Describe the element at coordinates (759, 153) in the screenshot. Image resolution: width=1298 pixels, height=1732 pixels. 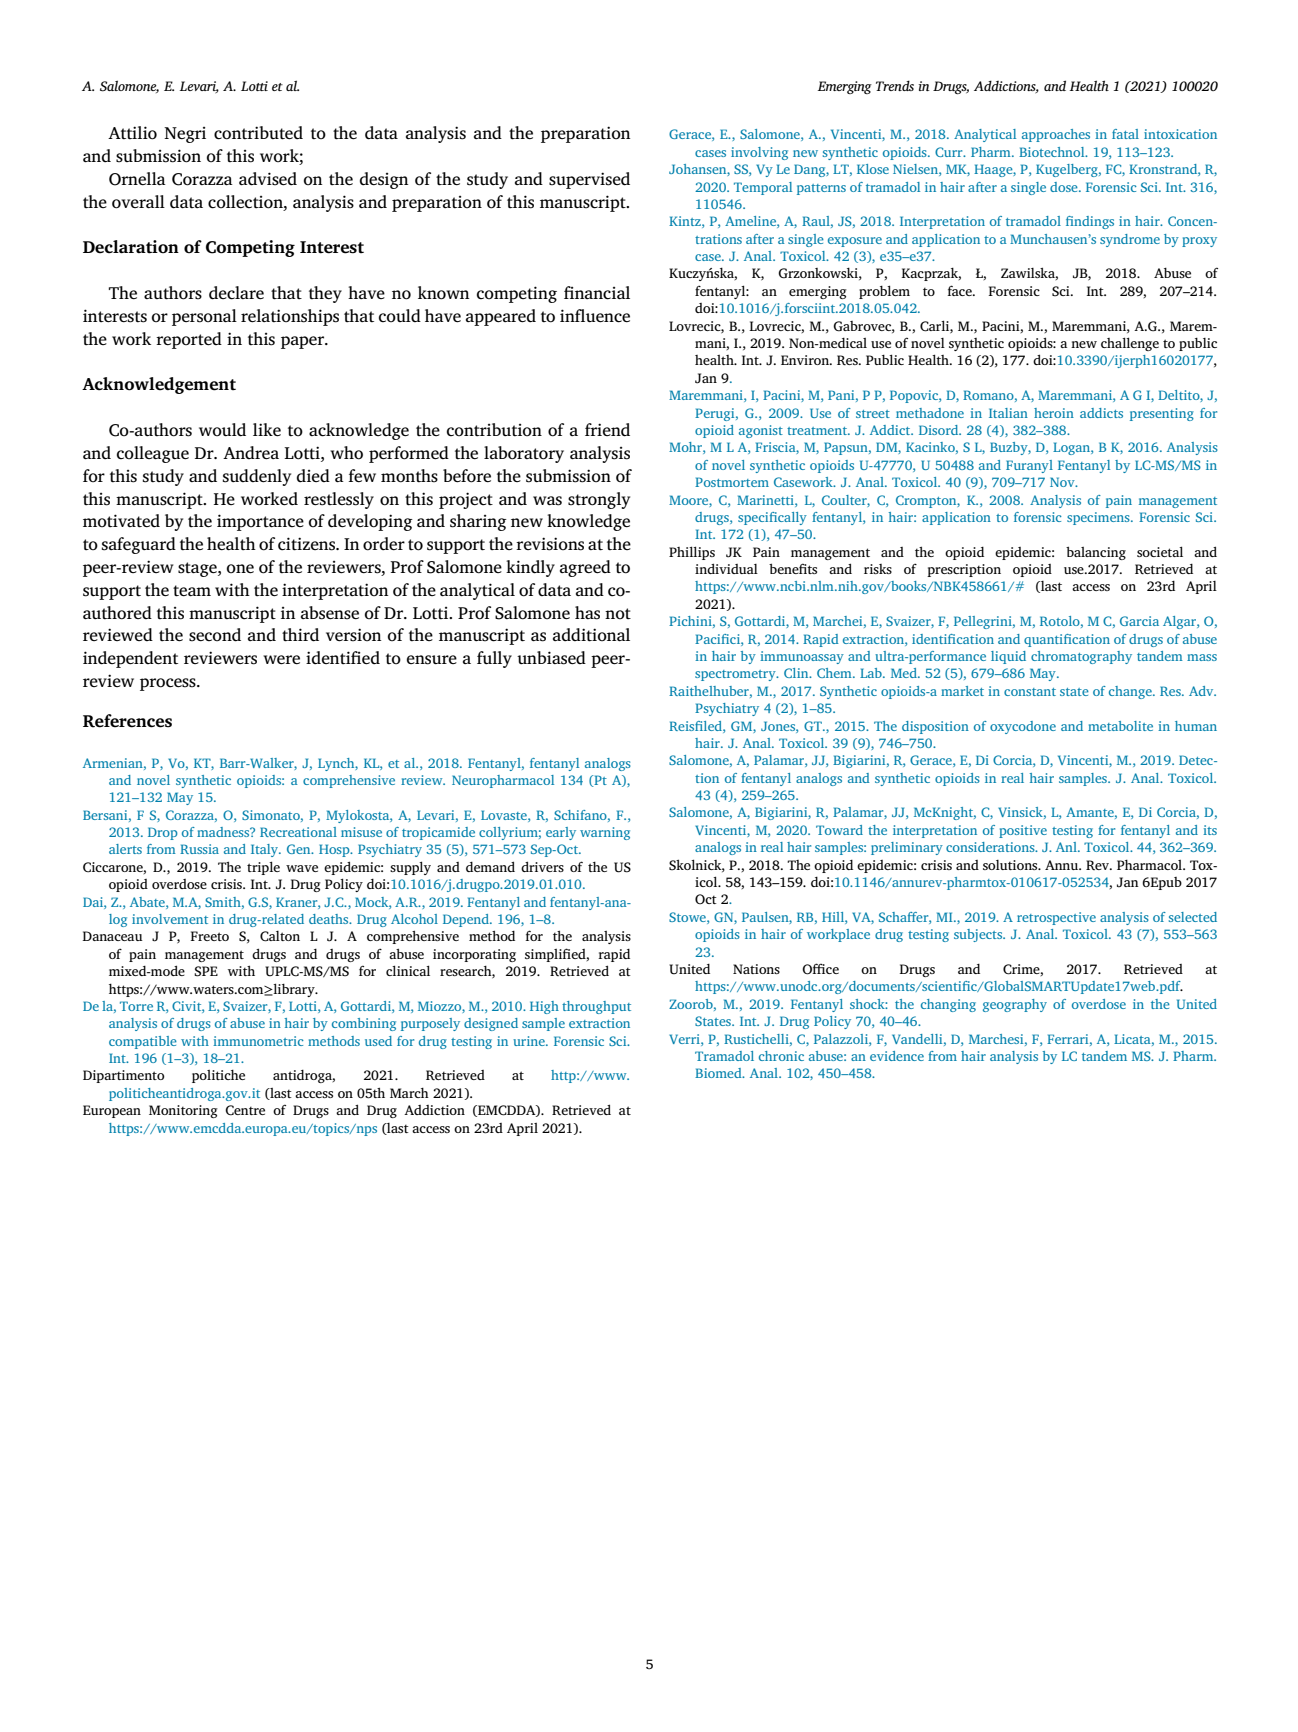
I see `involving` at that location.
